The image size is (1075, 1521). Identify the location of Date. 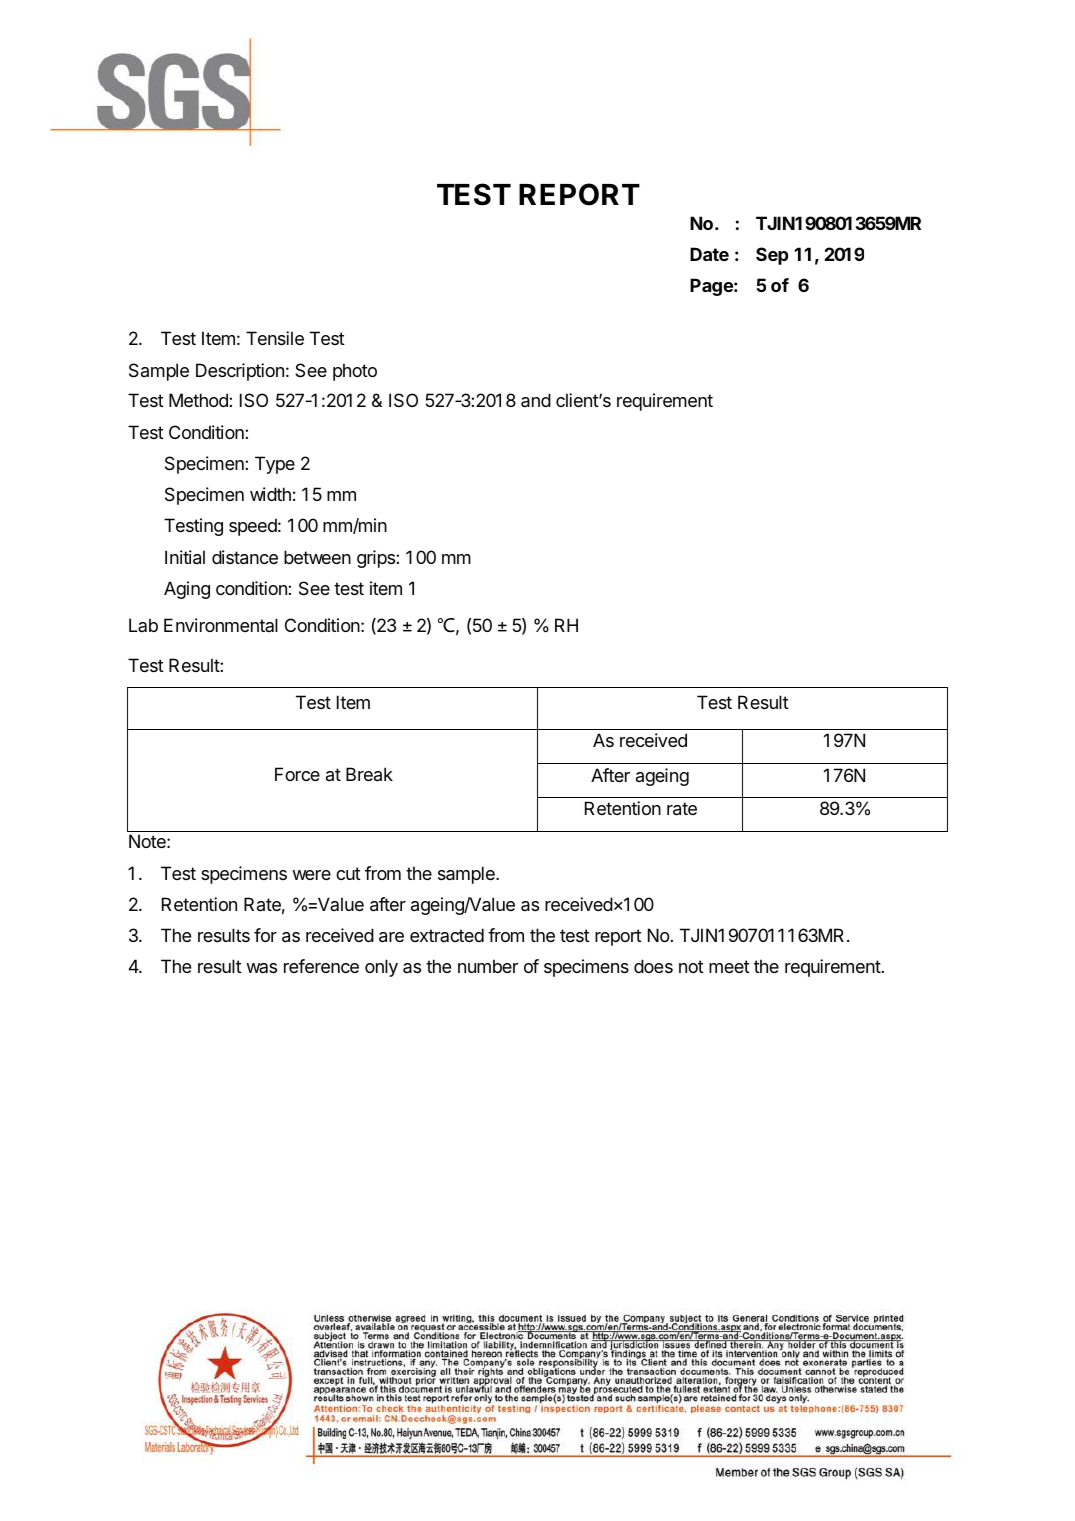
(709, 254).
